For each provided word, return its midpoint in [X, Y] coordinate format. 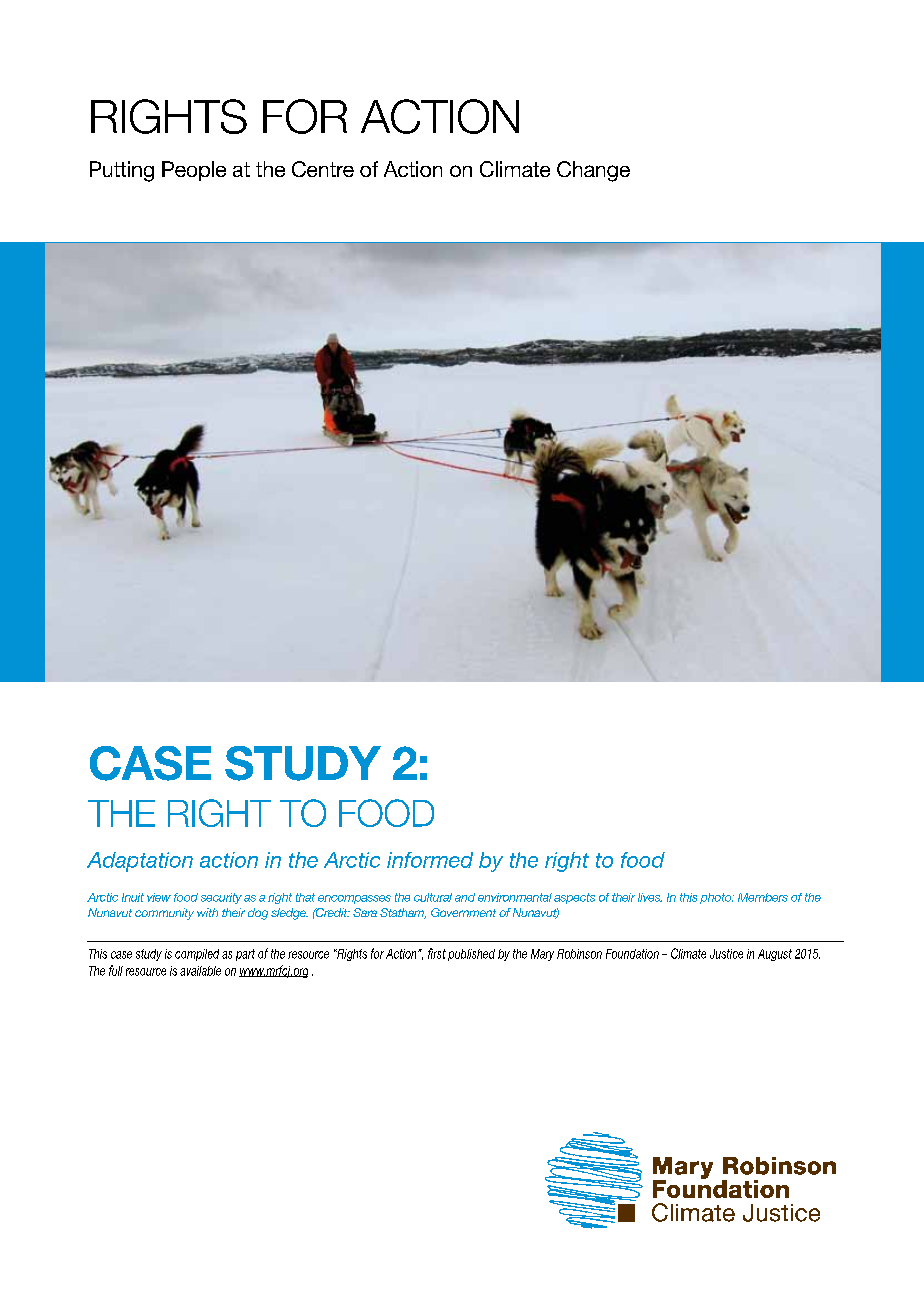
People [194, 171]
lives [650, 897]
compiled [197, 955]
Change [593, 171]
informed [430, 860]
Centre [323, 169]
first [437, 953]
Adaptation [140, 862]
